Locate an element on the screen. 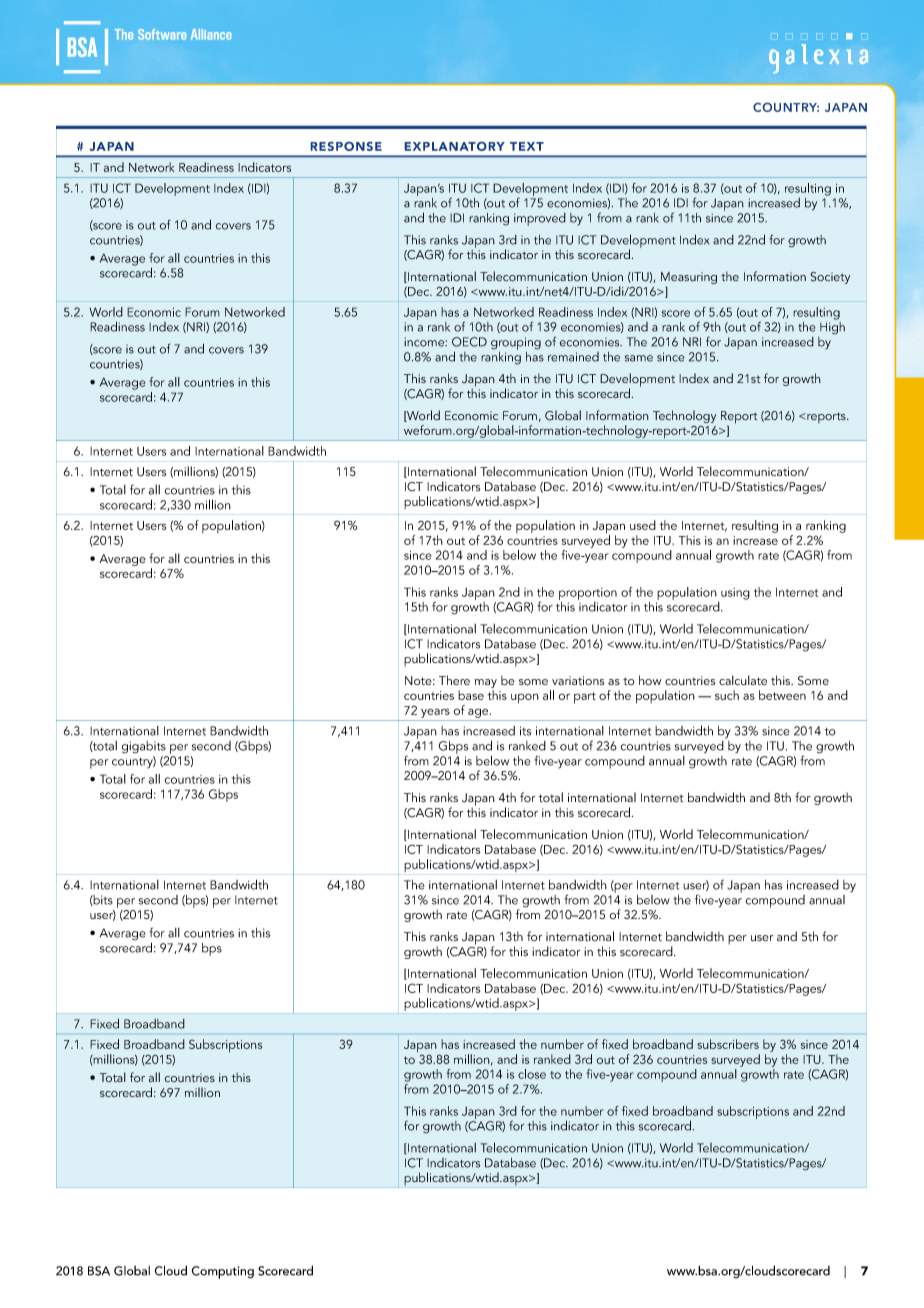  close is located at coordinates (532, 1074).
